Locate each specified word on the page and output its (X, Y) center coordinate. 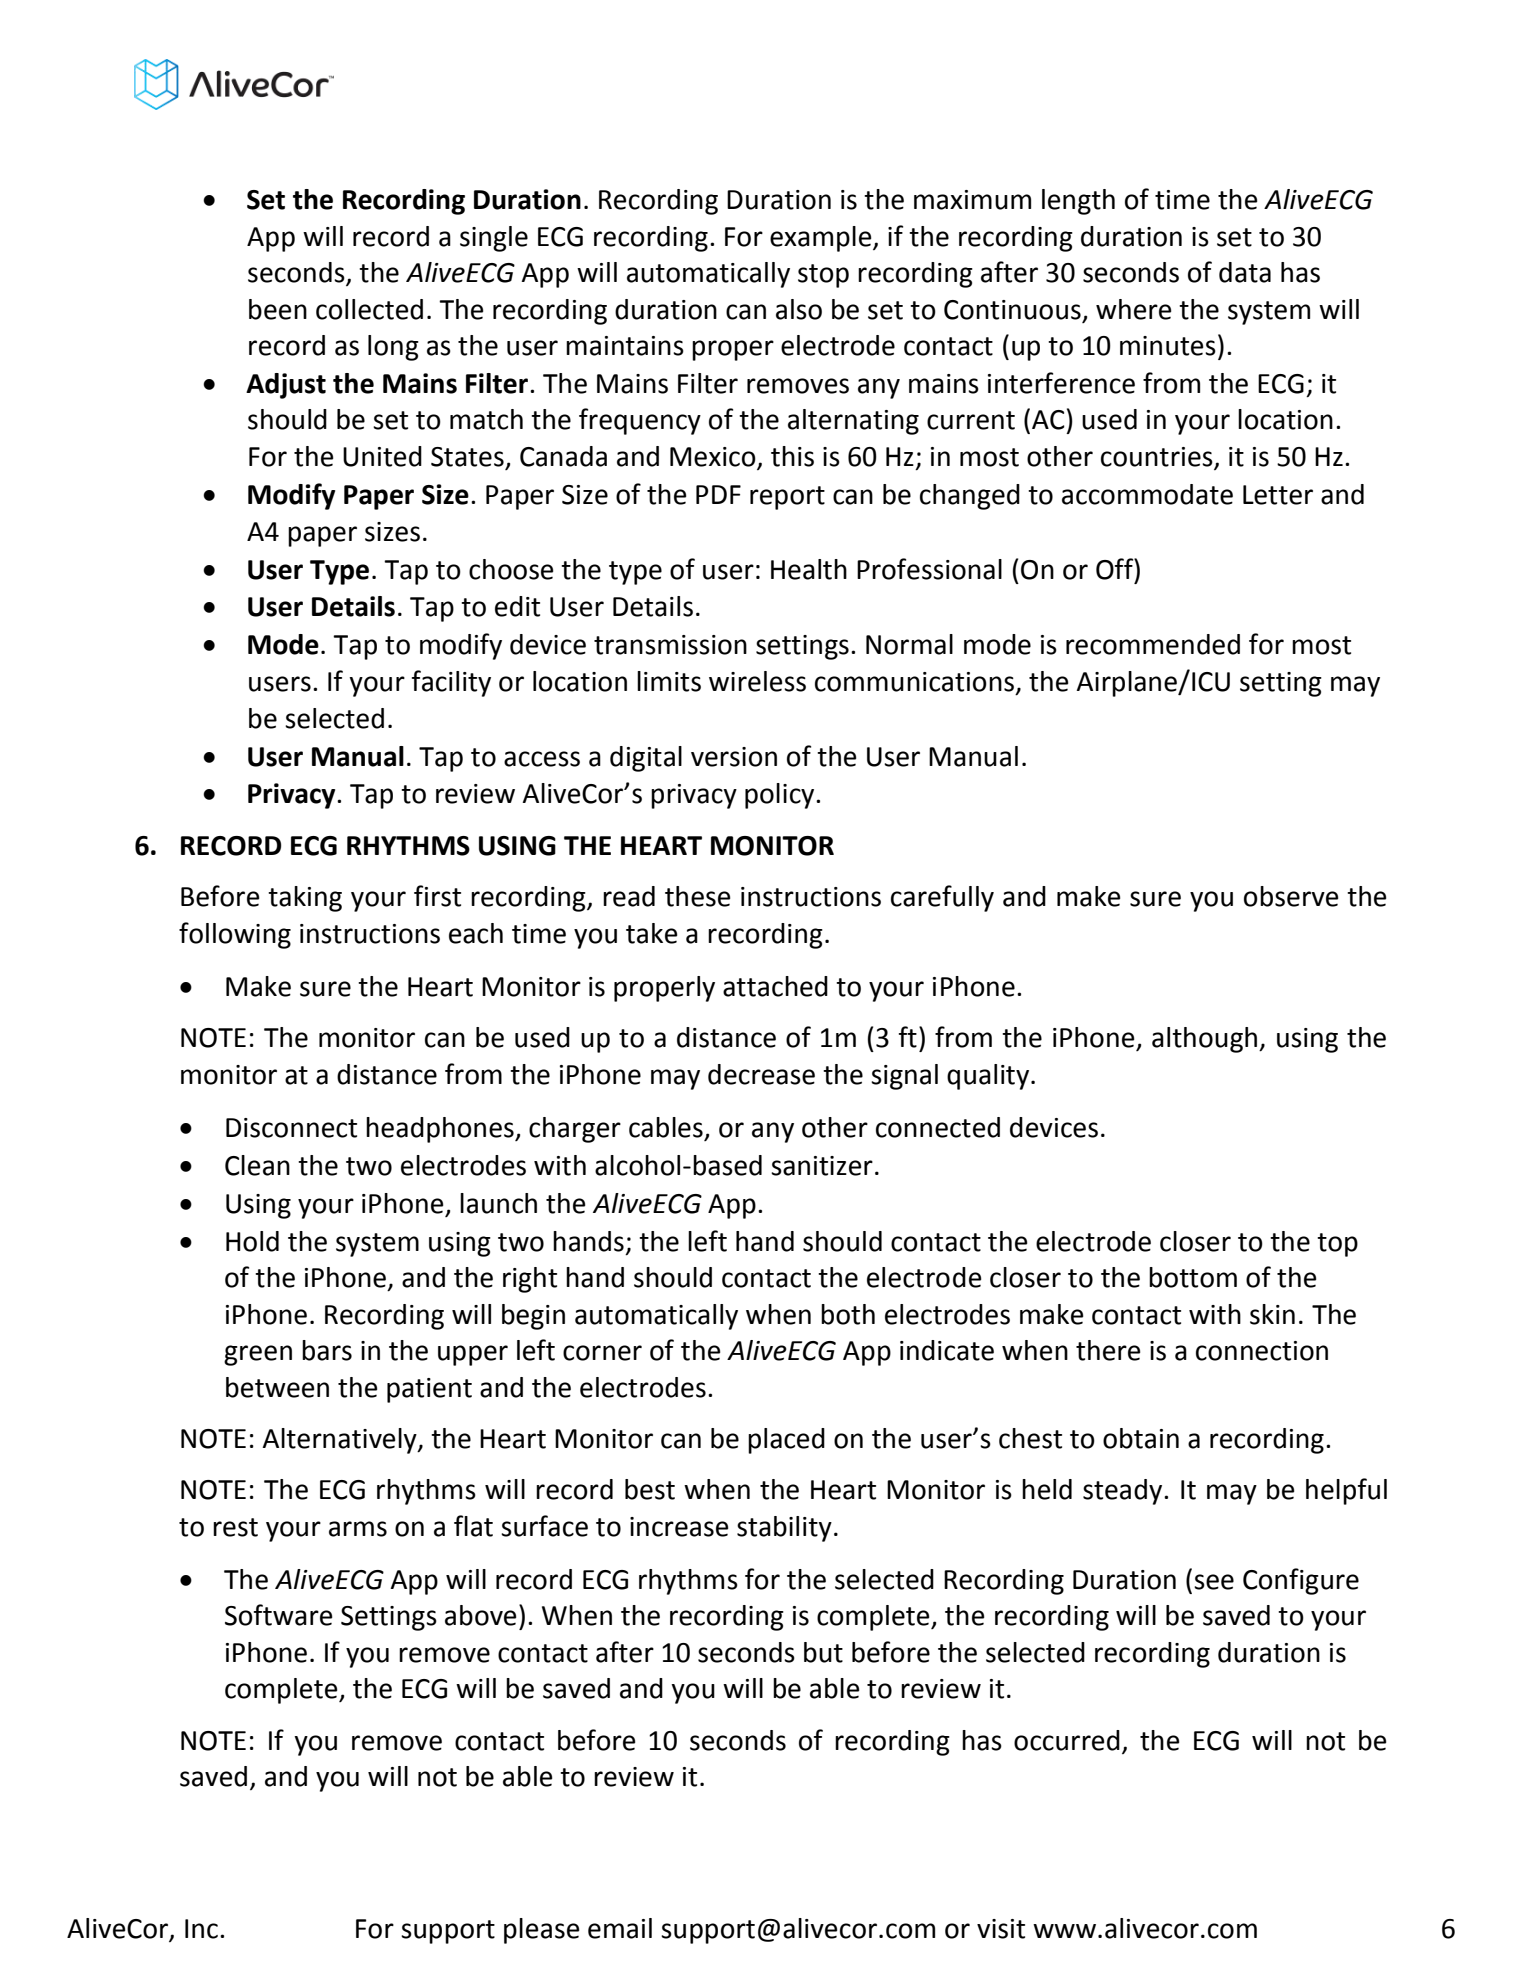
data (1245, 272)
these (697, 896)
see (1214, 1582)
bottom (1193, 1277)
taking (305, 899)
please (541, 1931)
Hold (252, 1241)
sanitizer (822, 1166)
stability (784, 1529)
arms (358, 1529)
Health (809, 569)
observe (1291, 896)
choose (511, 569)
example (822, 239)
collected (369, 309)
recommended (1153, 644)
